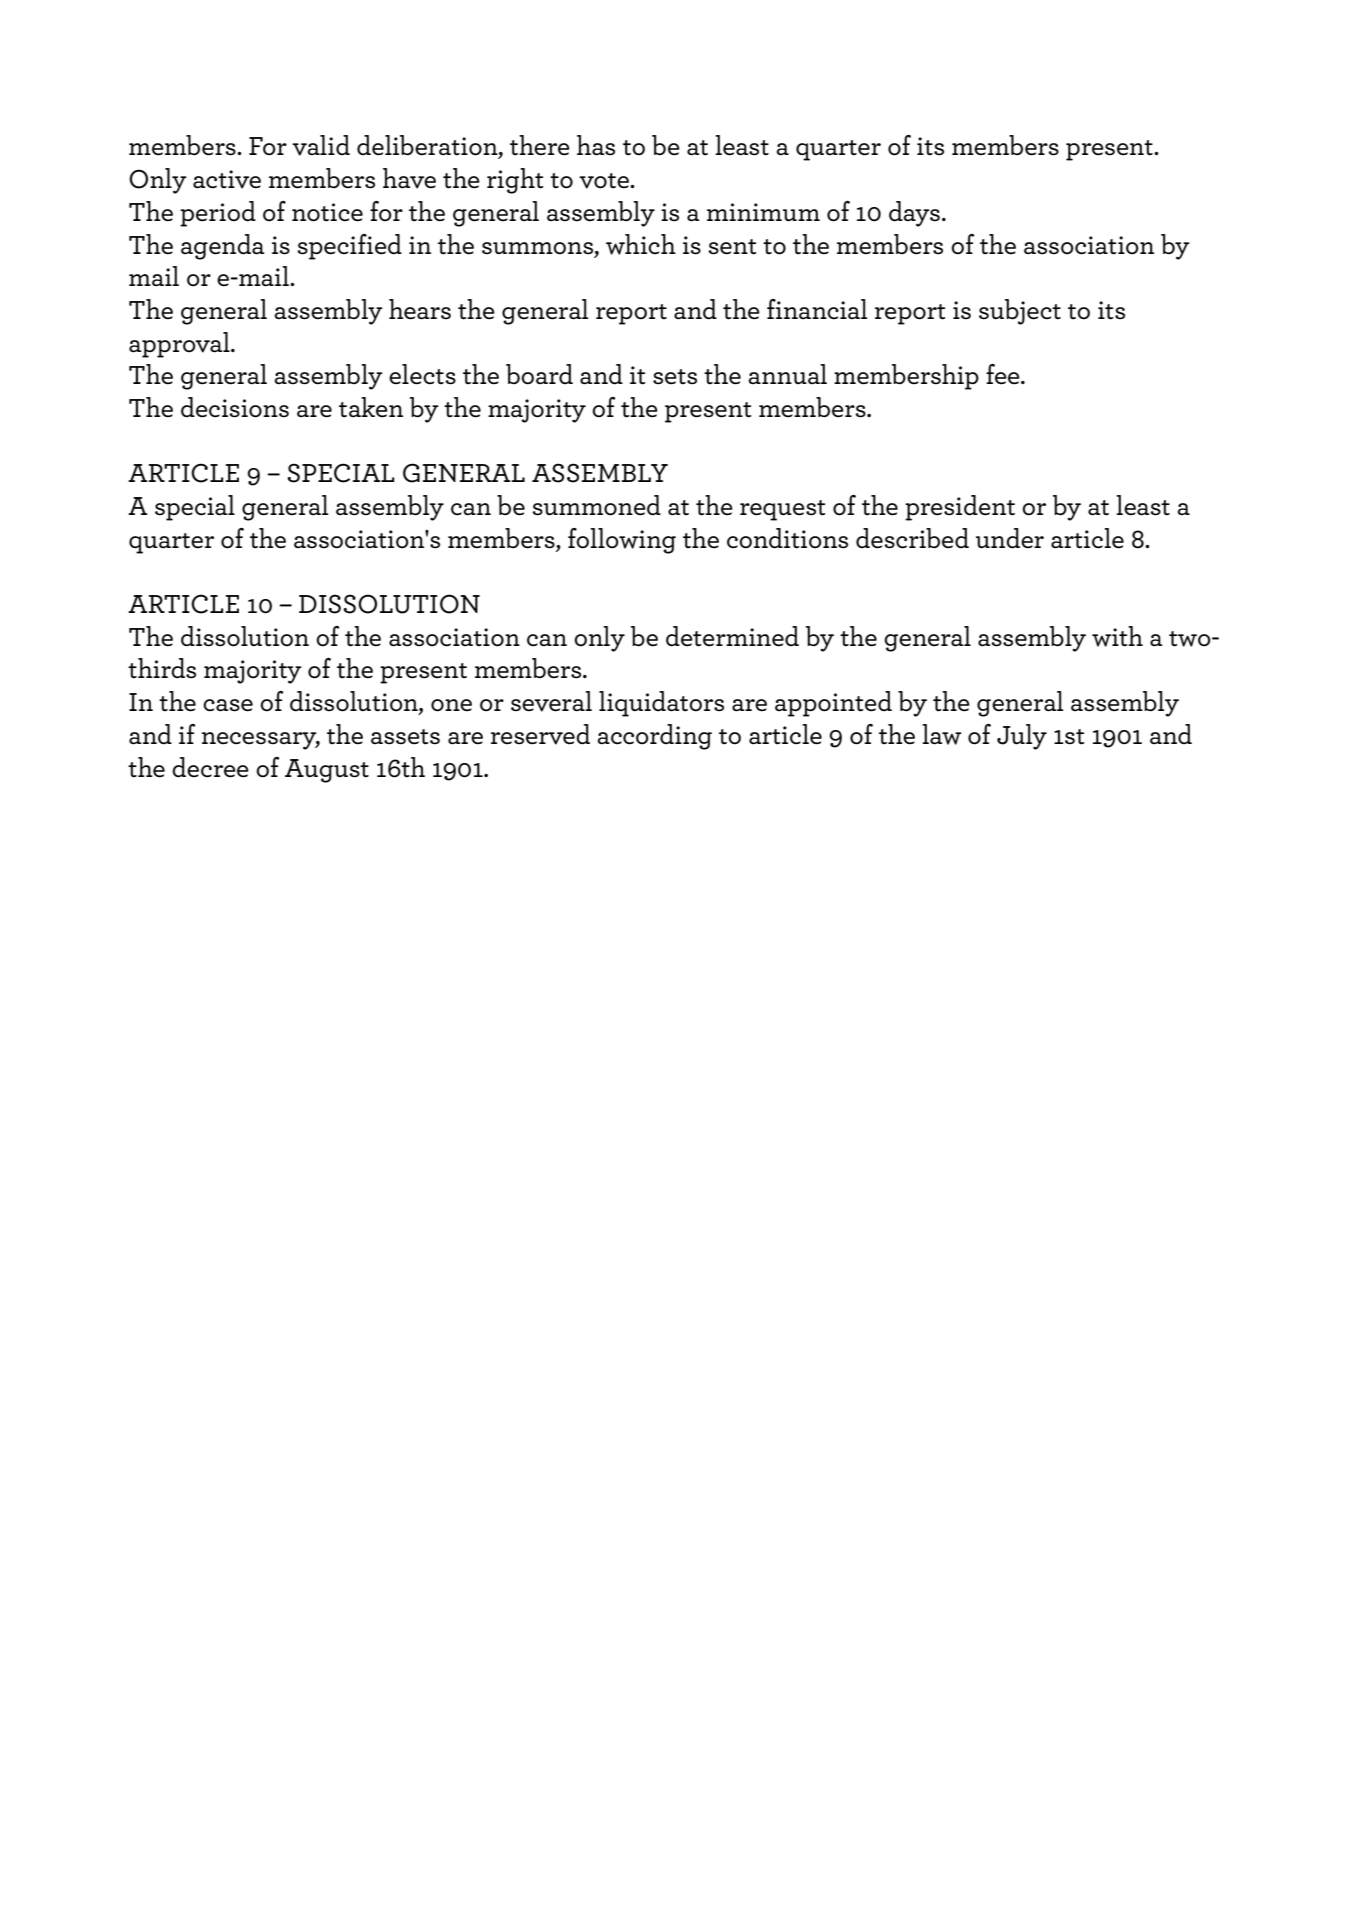  What do you see at coordinates (622, 541) in the screenshot?
I see `following` at bounding box center [622, 541].
